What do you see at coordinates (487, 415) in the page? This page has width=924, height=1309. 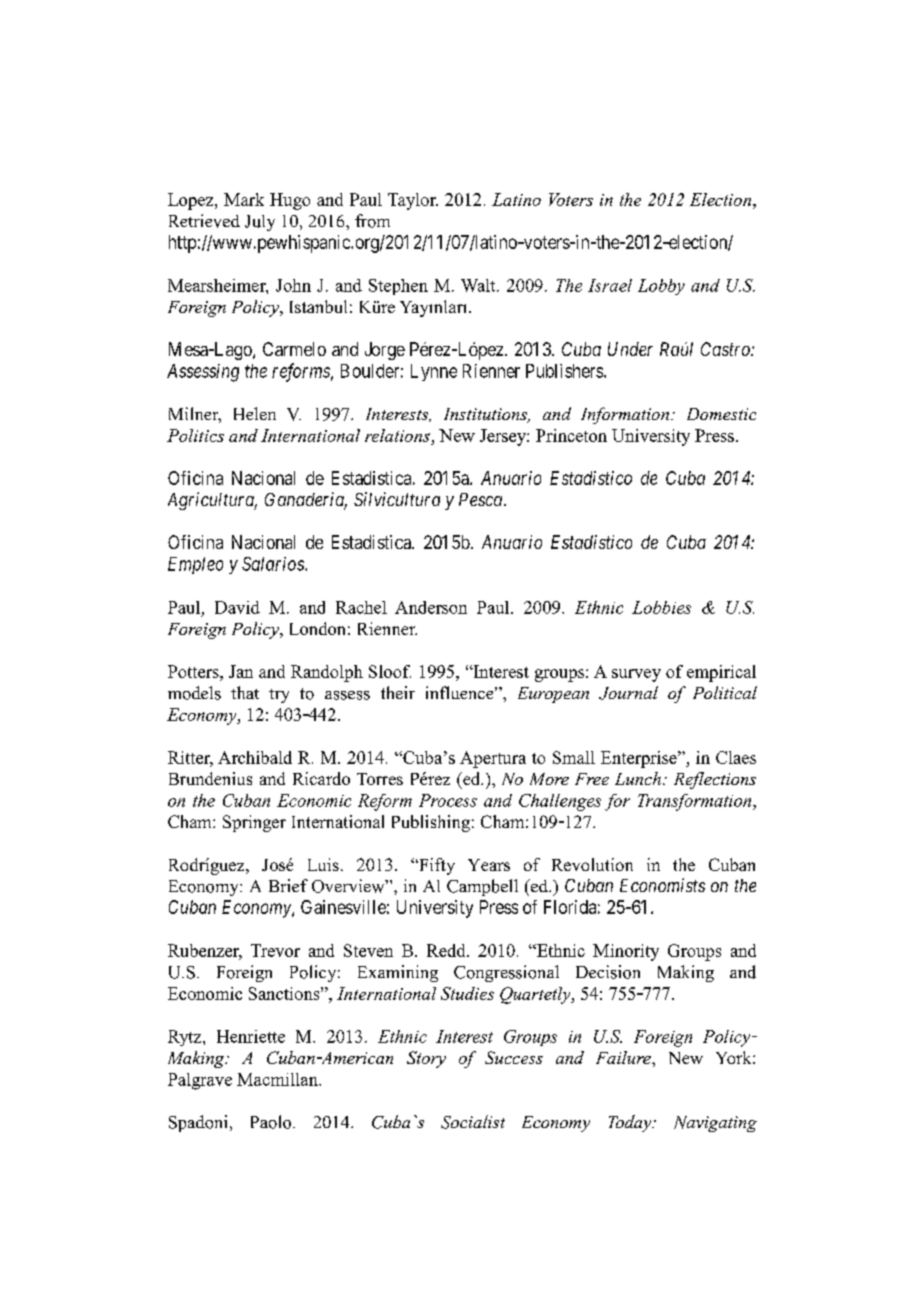 I see `Institutions` at bounding box center [487, 415].
